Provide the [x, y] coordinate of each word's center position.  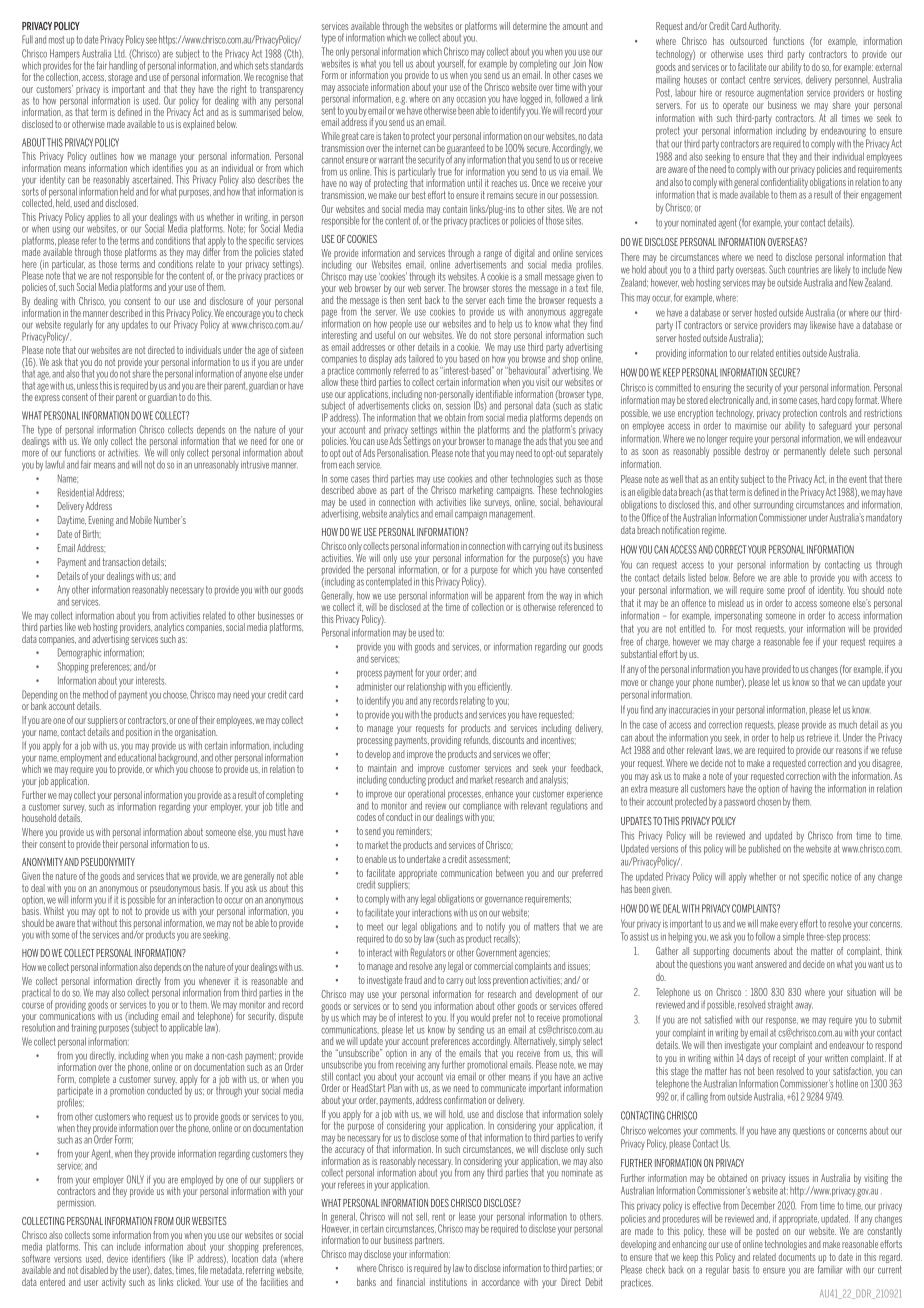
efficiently [495, 687]
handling [123, 66]
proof [796, 591]
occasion [471, 99]
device [117, 1259]
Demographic [79, 653]
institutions [448, 1282]
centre [759, 80]
